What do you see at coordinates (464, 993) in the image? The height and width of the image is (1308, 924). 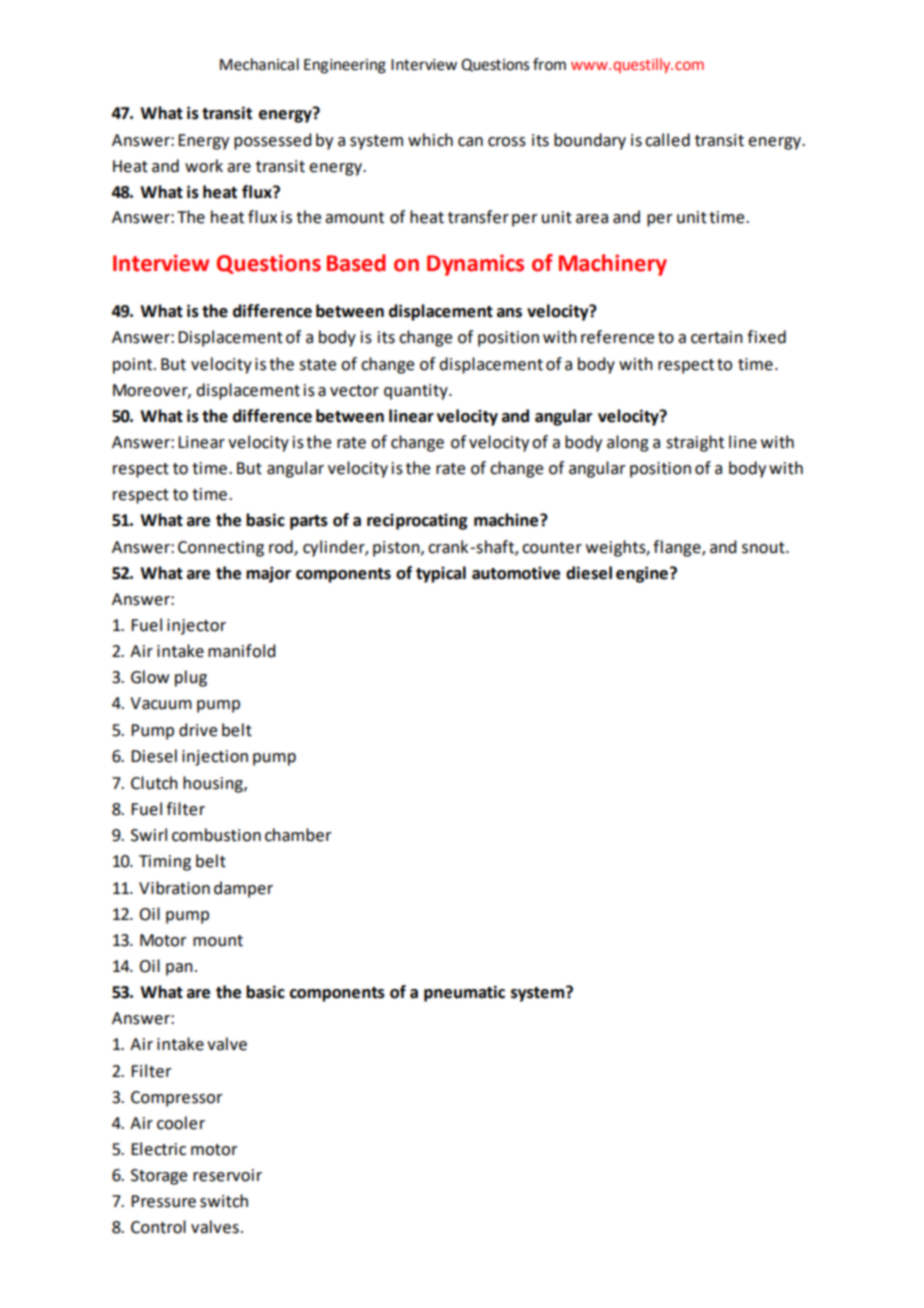 I see `pneumatic` at bounding box center [464, 993].
